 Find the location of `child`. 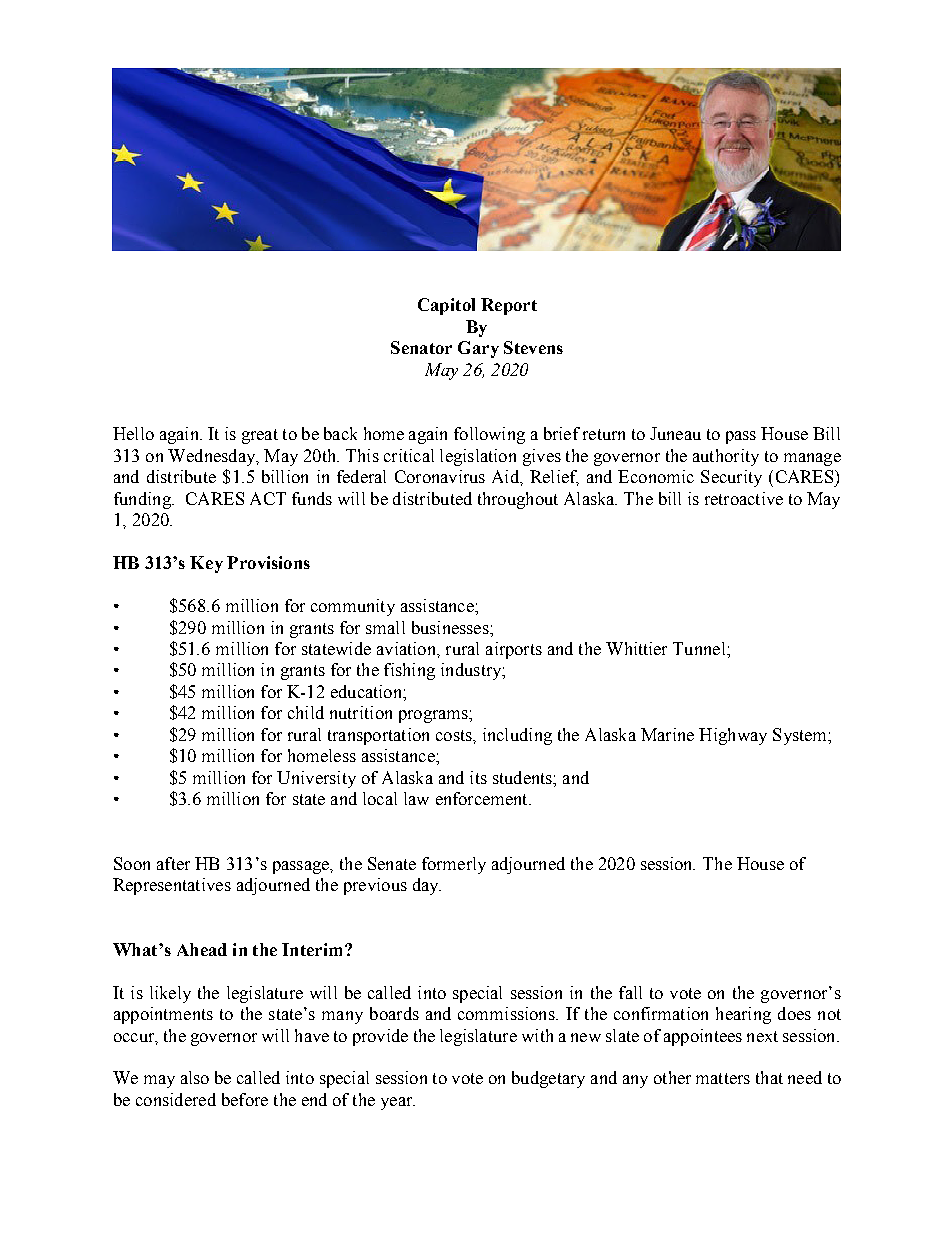

child is located at coordinates (306, 712).
